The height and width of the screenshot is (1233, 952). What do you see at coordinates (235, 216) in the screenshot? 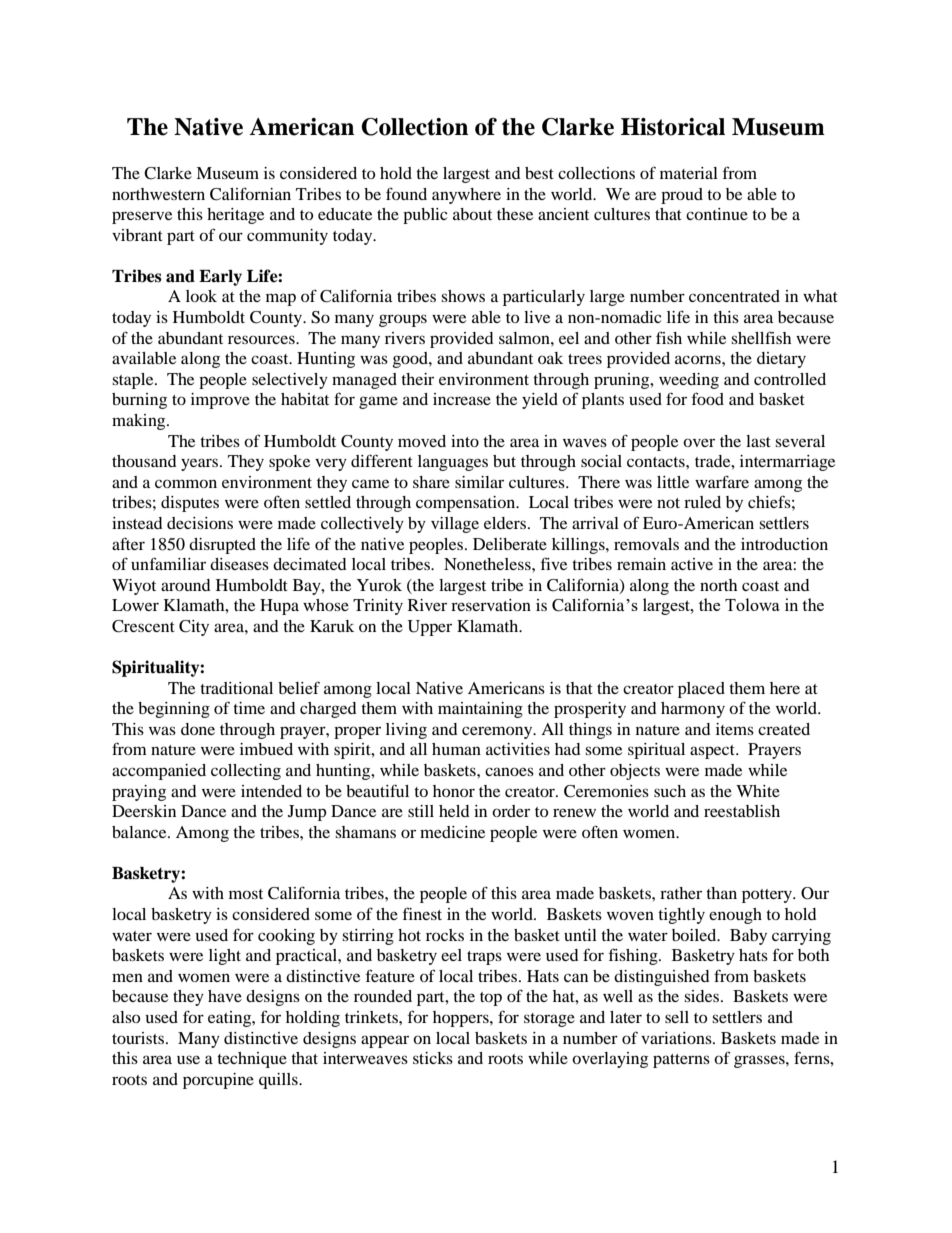
I see `heritage` at bounding box center [235, 216].
